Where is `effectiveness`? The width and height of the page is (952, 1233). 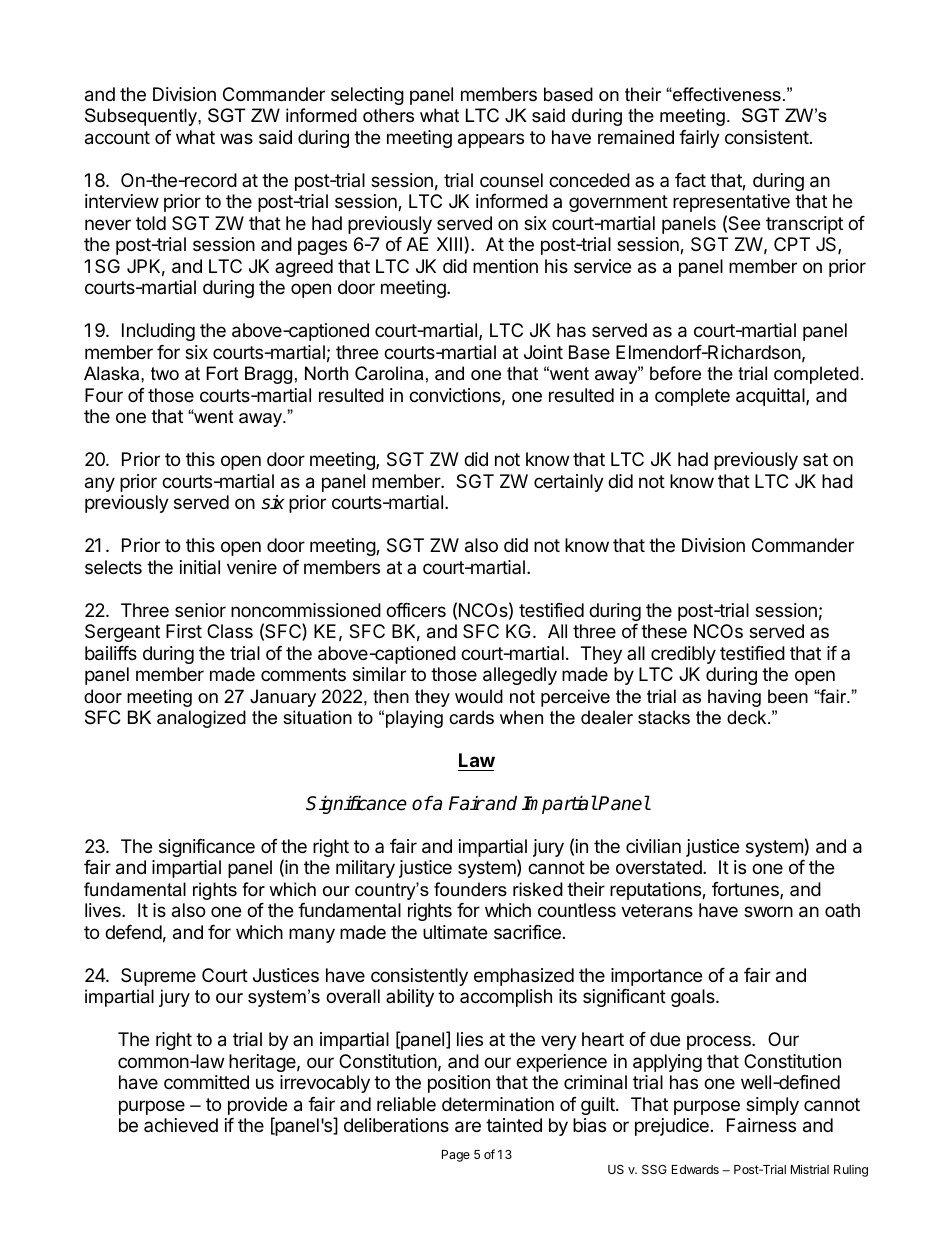 effectiveness is located at coordinates (726, 94).
